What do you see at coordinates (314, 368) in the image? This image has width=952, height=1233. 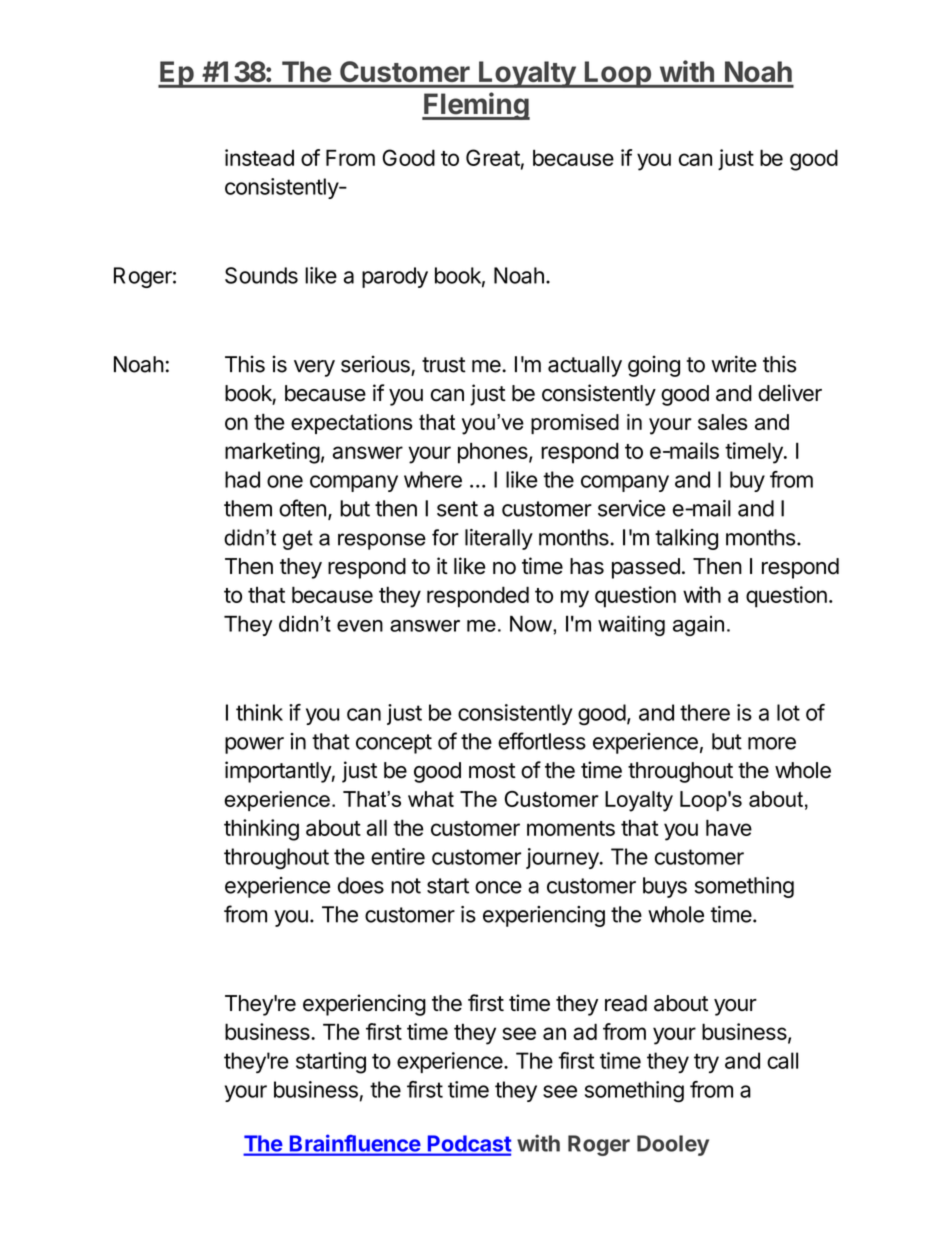 I see `very` at bounding box center [314, 368].
